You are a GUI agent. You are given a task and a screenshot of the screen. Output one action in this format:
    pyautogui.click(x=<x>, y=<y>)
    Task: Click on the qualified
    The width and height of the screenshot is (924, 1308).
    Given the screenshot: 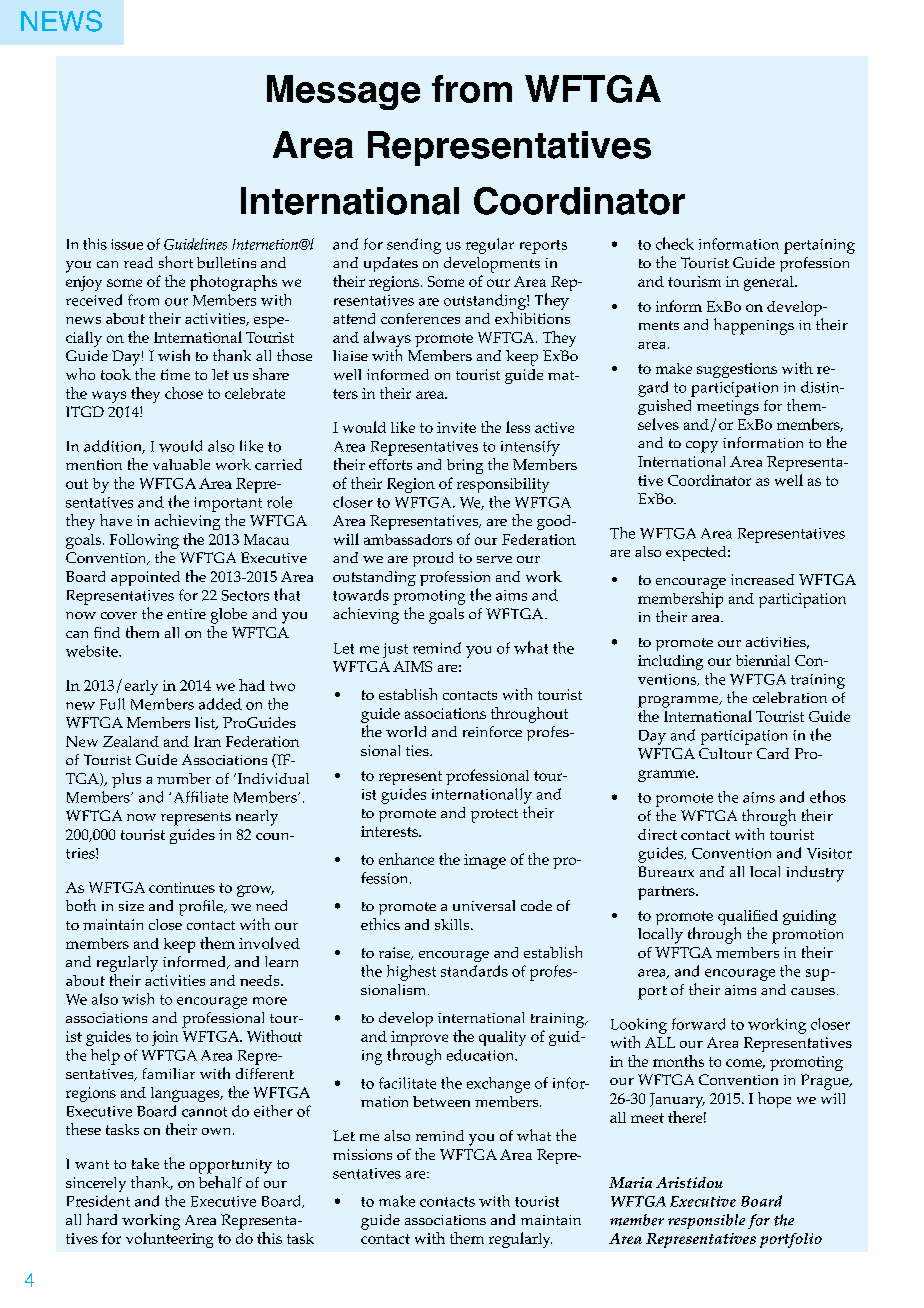 What is the action you would take?
    pyautogui.click(x=748, y=917)
